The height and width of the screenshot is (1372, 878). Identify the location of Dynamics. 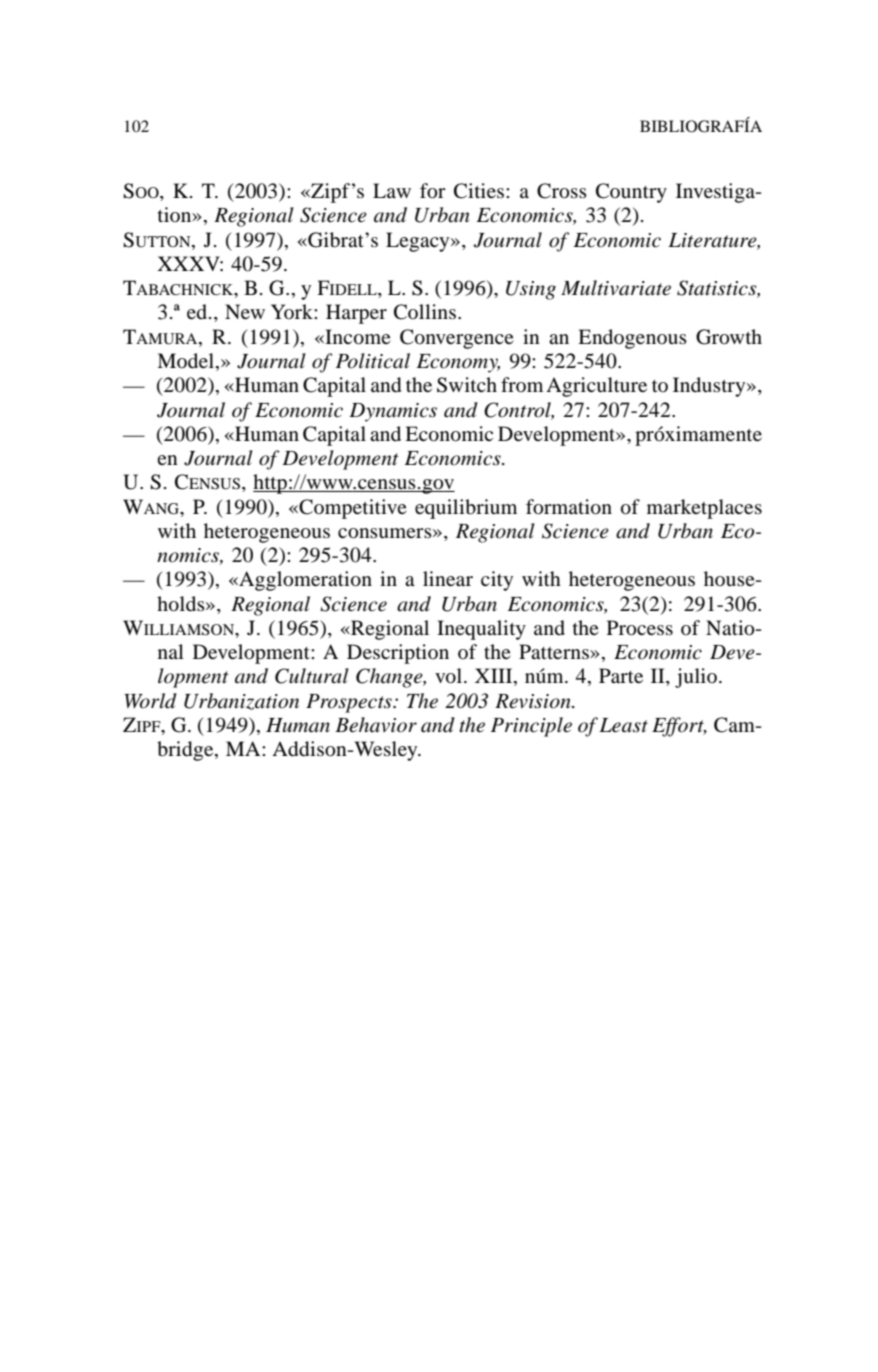
(393, 412).
